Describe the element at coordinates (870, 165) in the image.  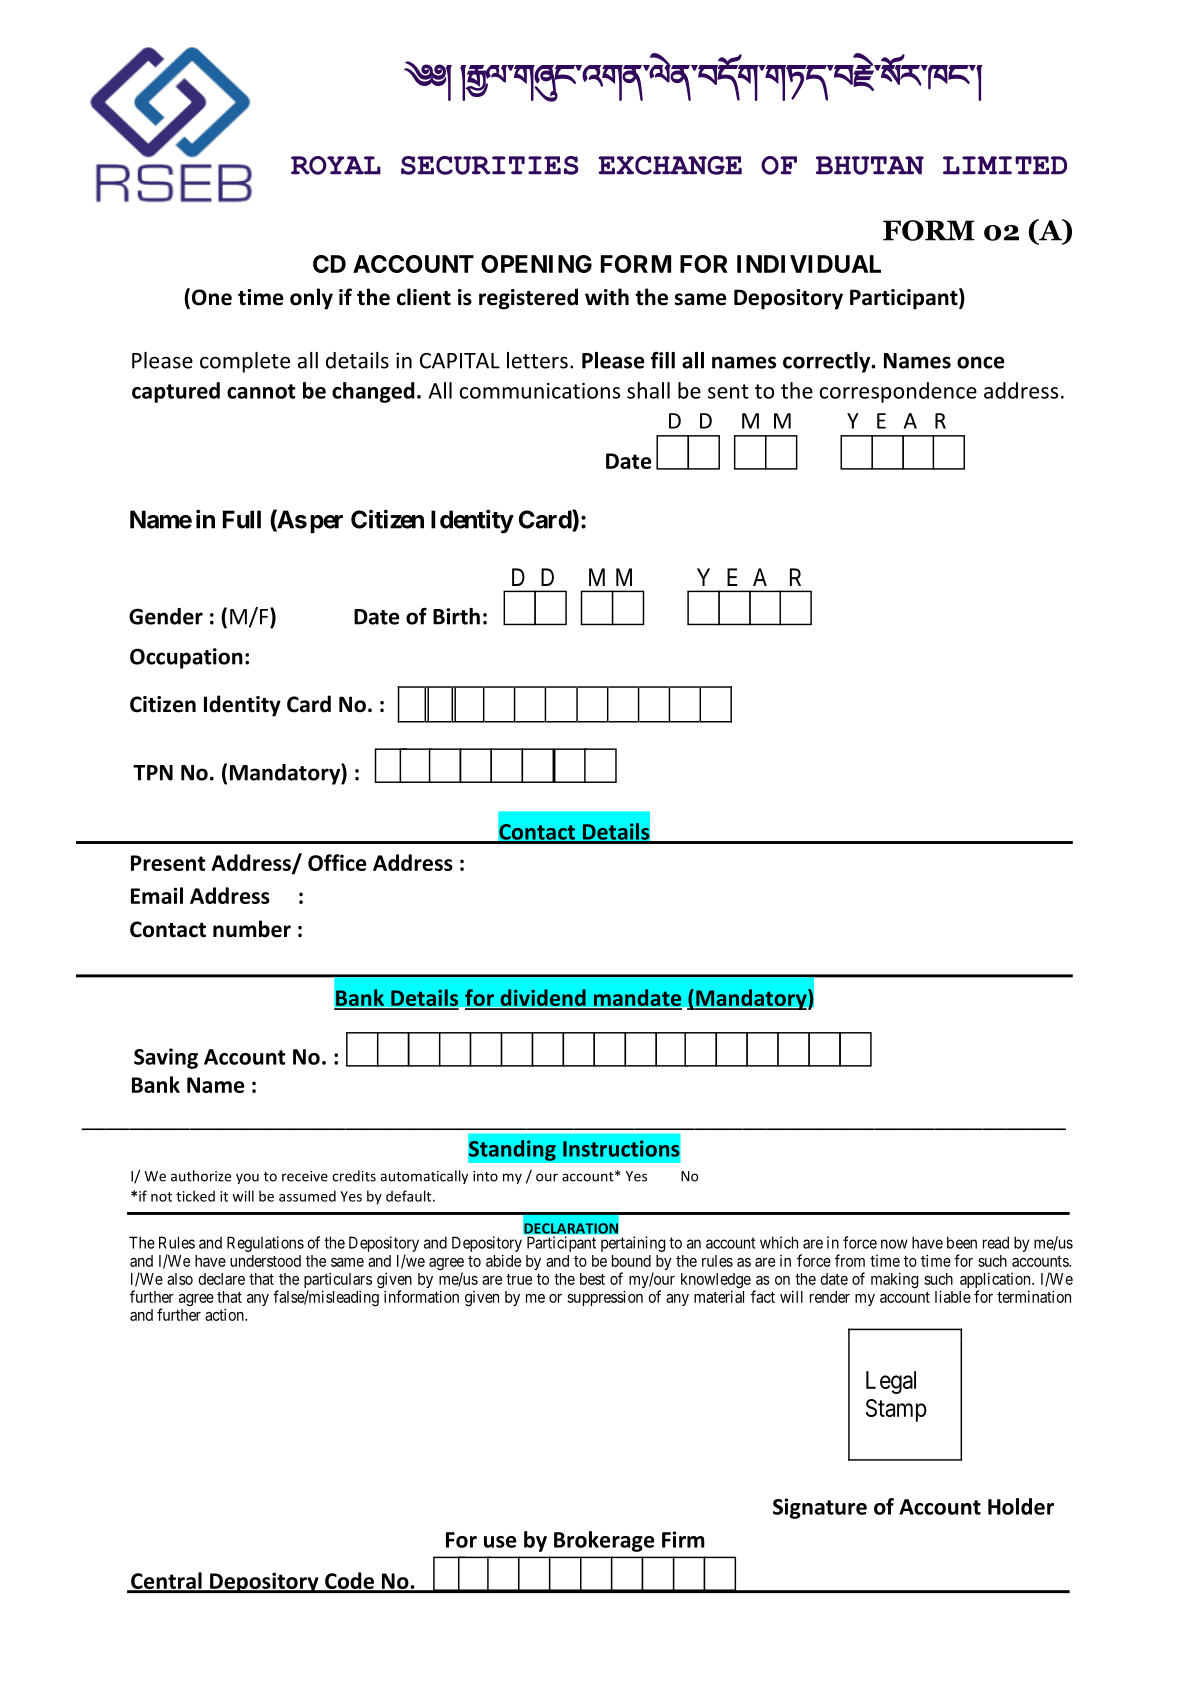
I see `BHUTAN` at that location.
